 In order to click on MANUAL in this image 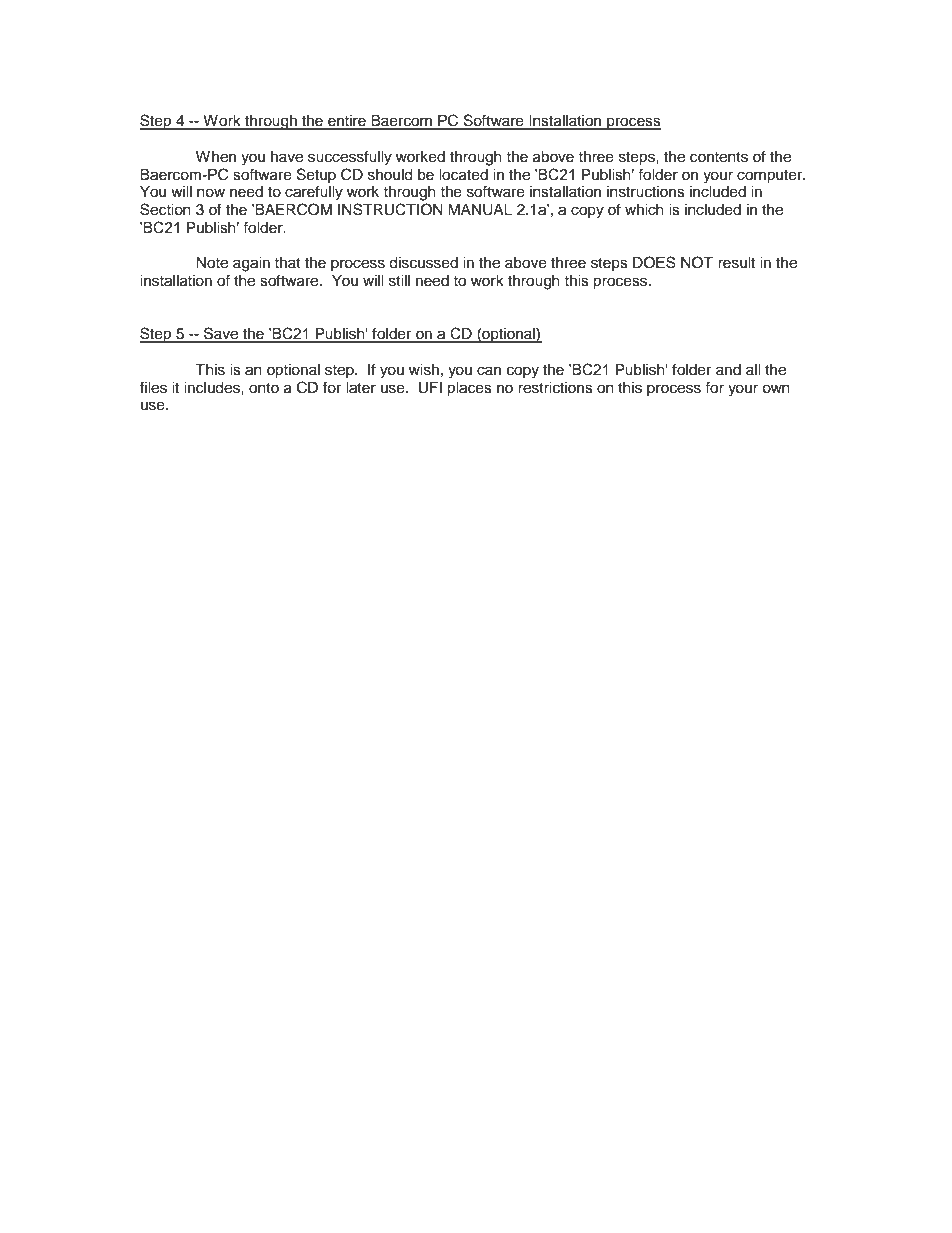, I will do `click(480, 210)`.
